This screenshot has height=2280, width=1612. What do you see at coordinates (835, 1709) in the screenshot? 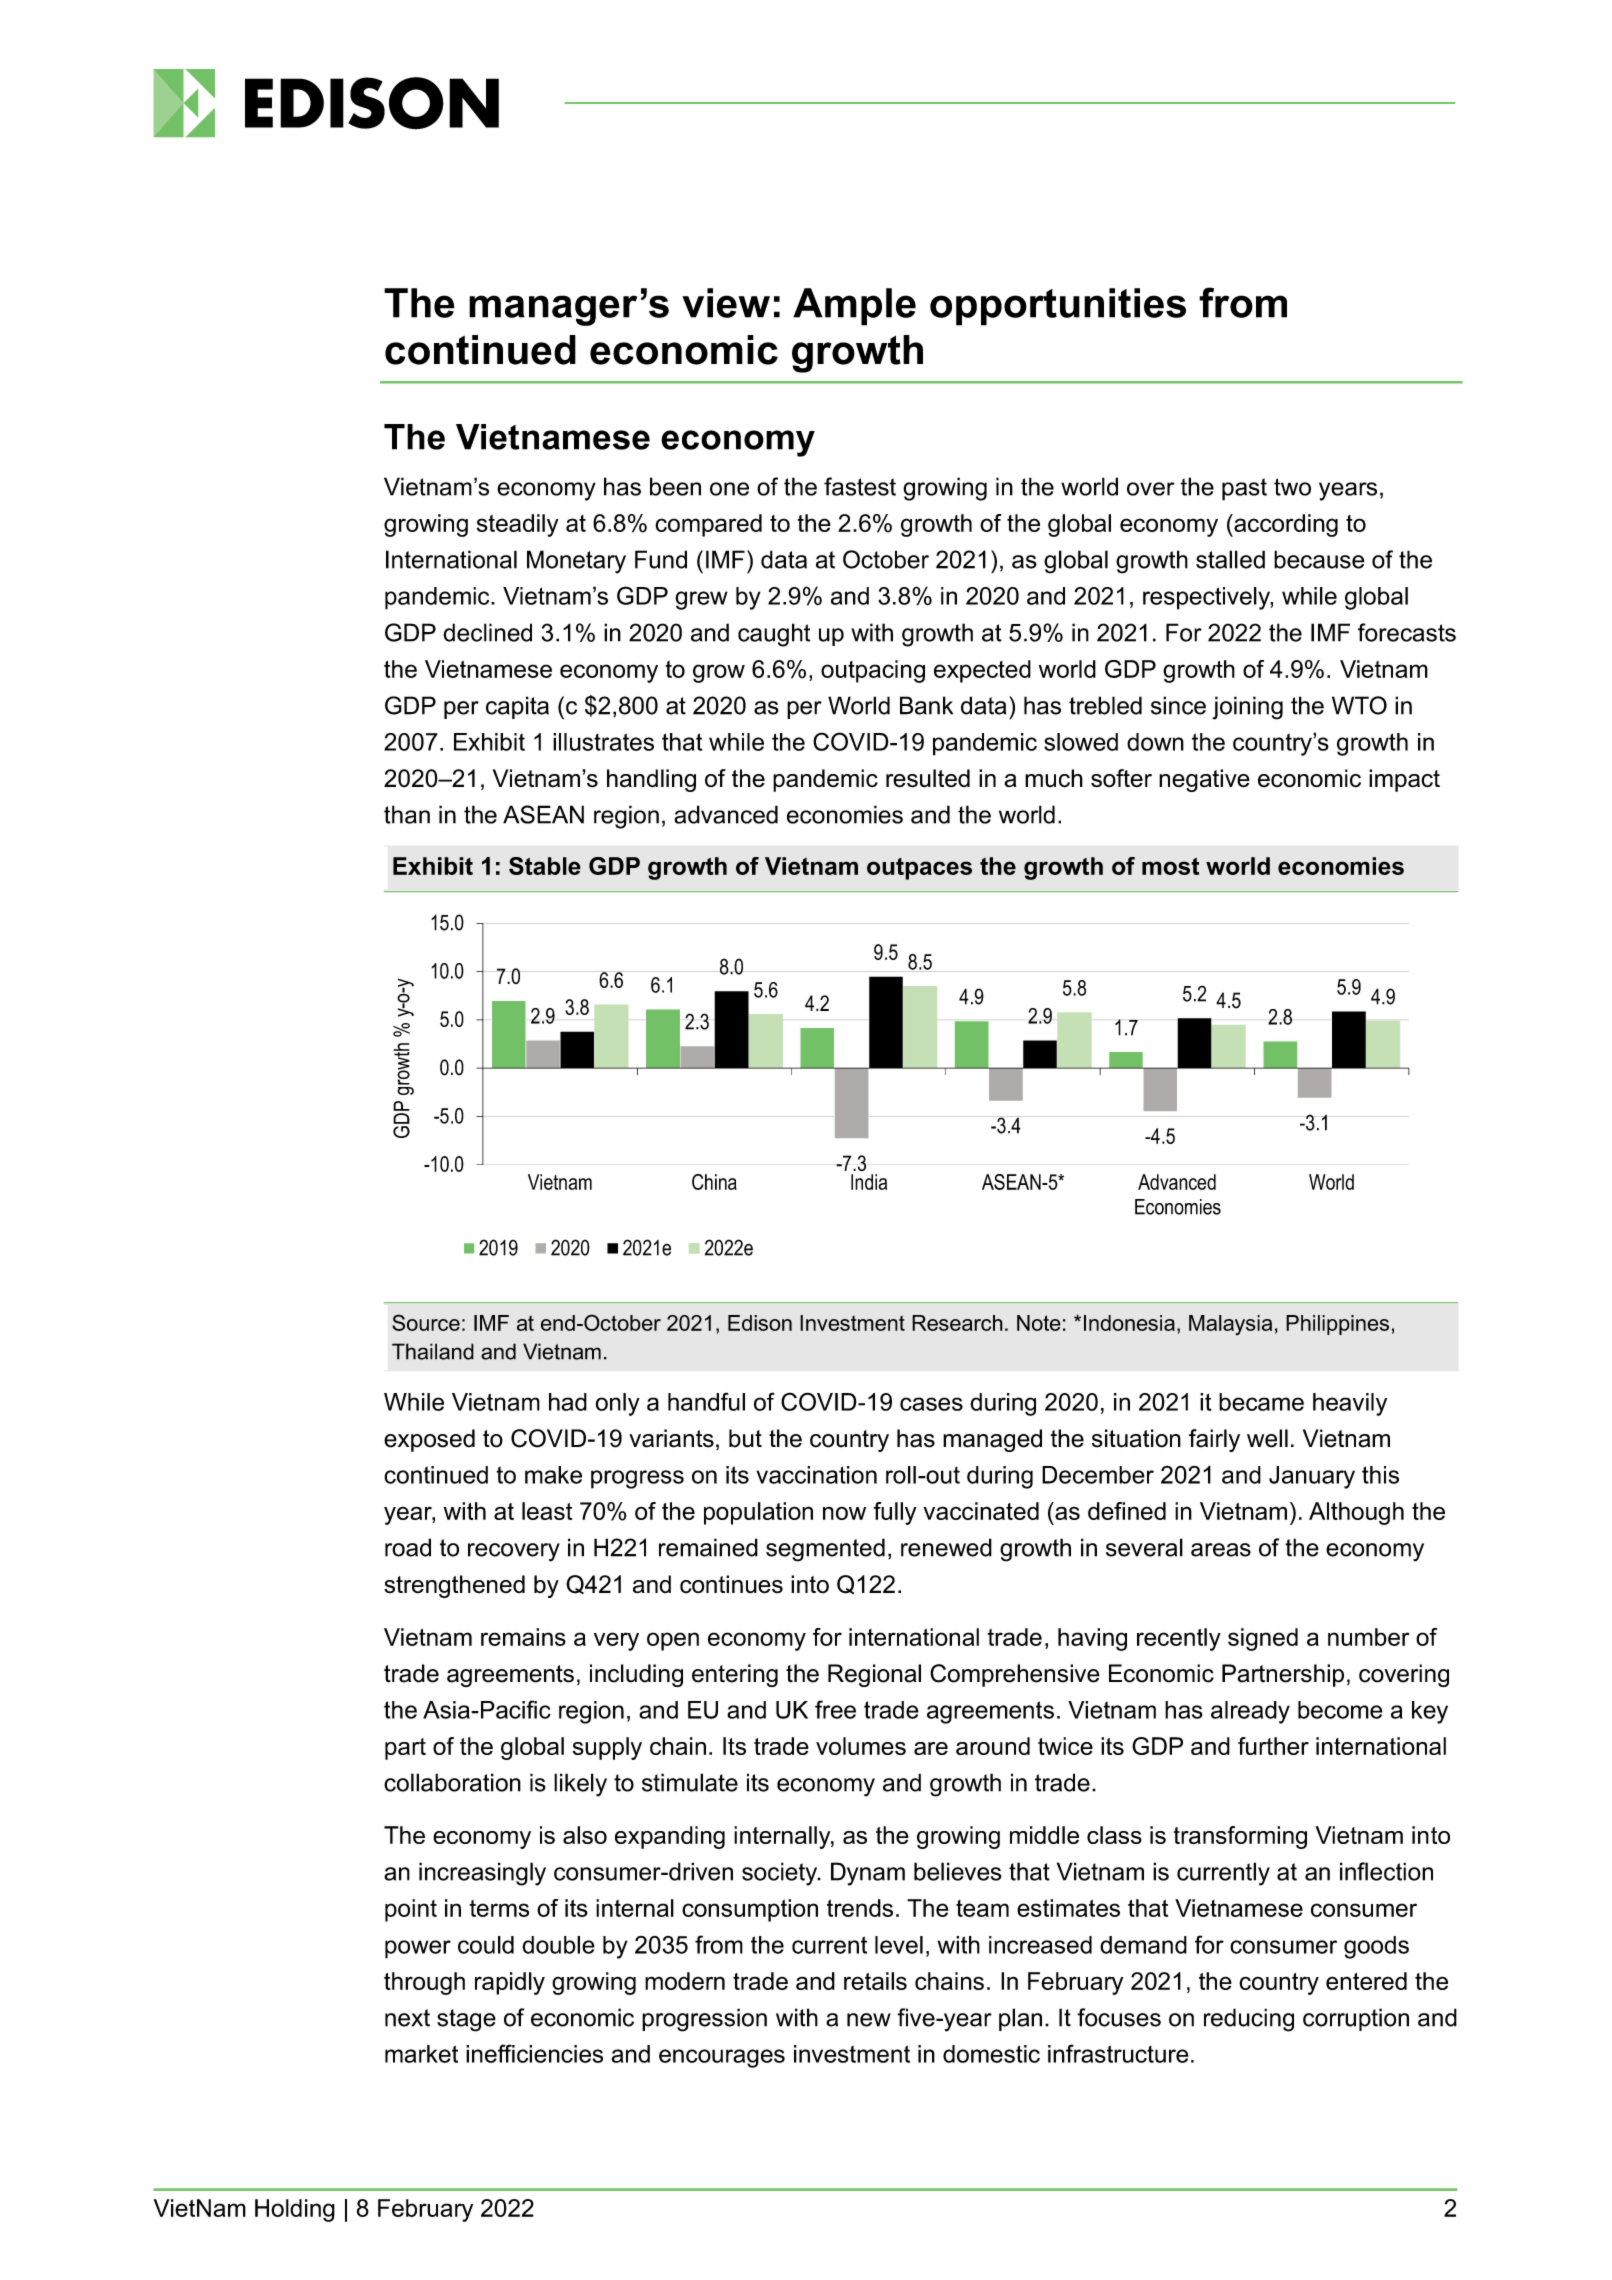
I see `free` at bounding box center [835, 1709].
